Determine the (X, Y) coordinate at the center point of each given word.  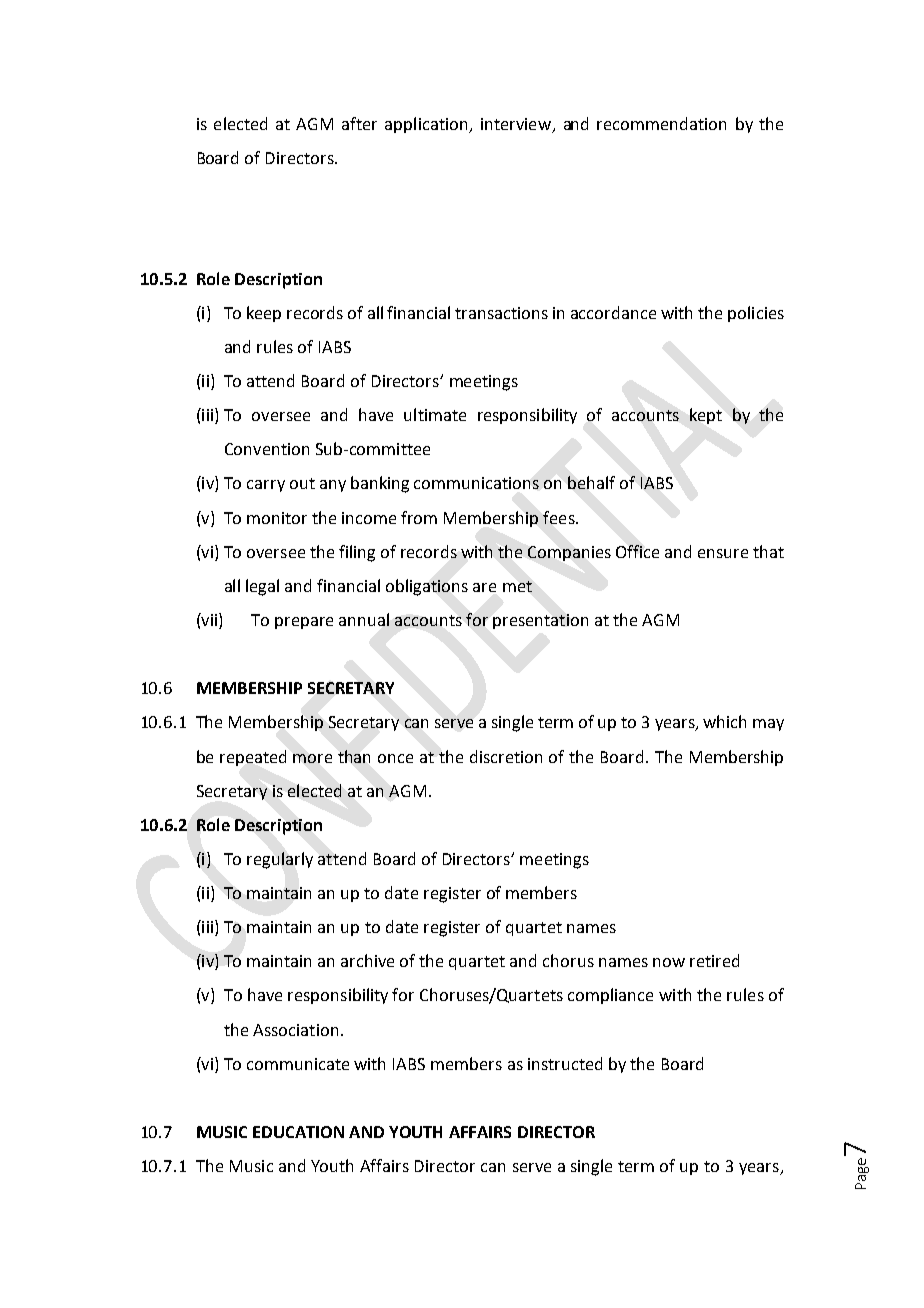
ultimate (435, 414)
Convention (267, 449)
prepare (304, 623)
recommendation (661, 123)
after (359, 123)
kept (706, 416)
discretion (506, 756)
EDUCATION (298, 1132)
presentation (540, 621)
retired (714, 960)
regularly (280, 860)
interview (516, 124)
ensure (723, 553)
